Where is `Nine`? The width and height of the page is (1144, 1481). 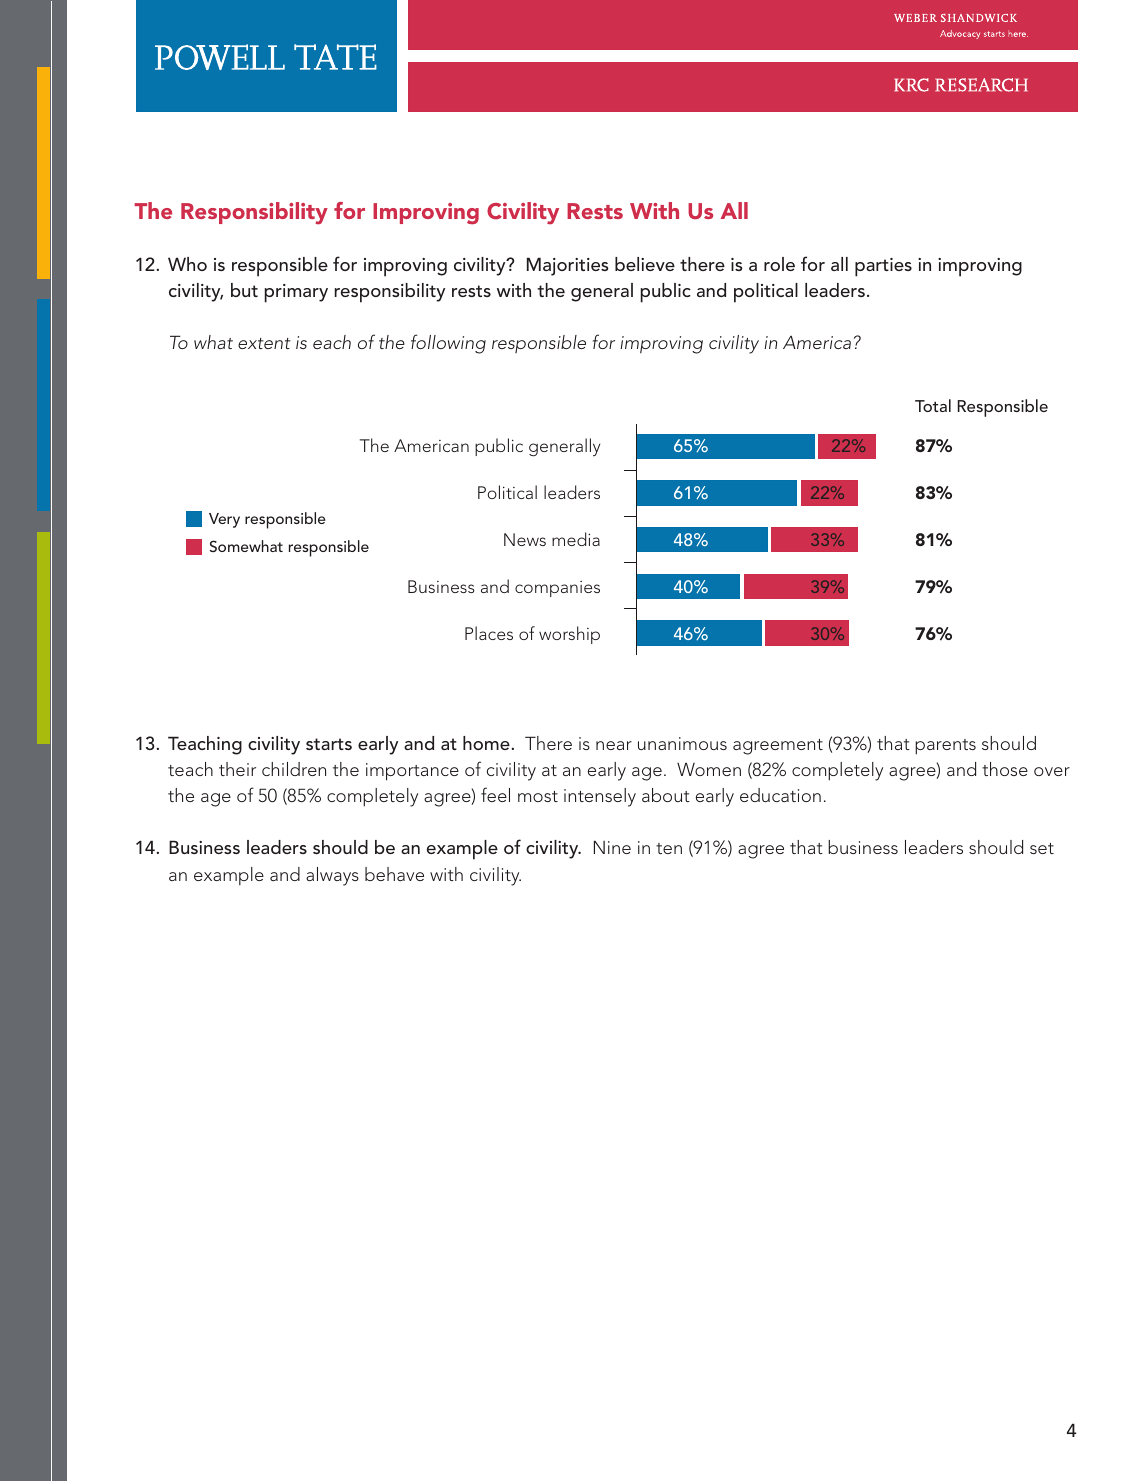 Nine is located at coordinates (612, 847).
